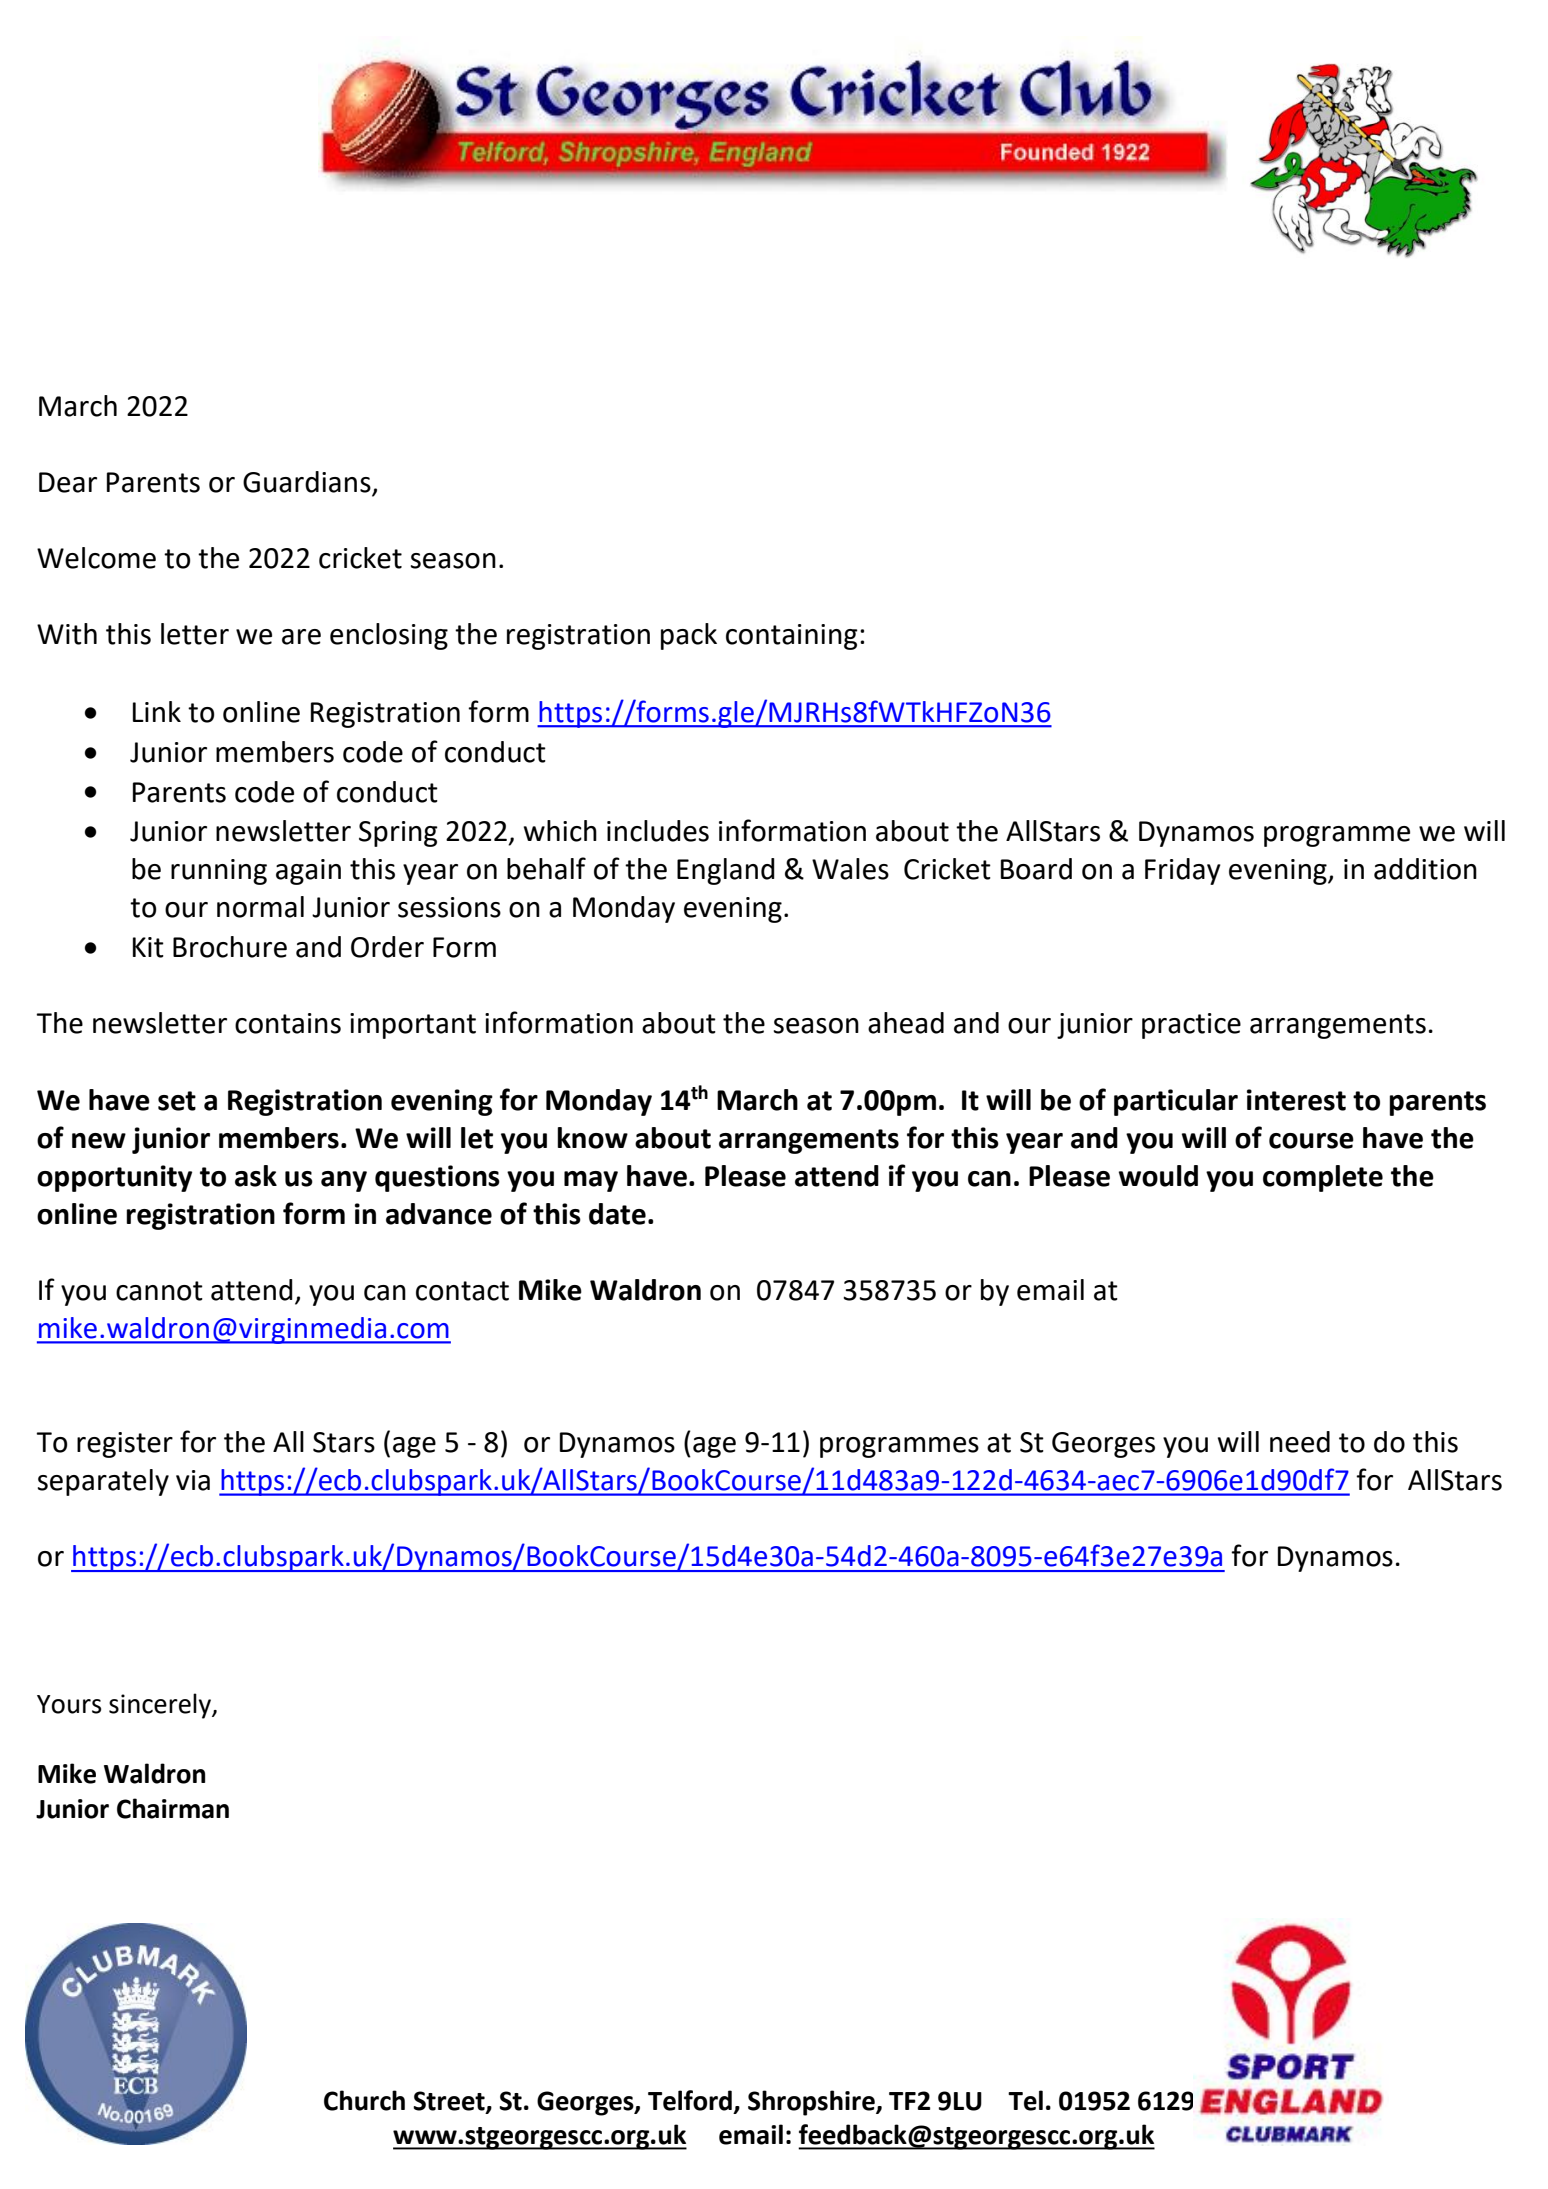 The image size is (1548, 2189). I want to click on contact, so click(462, 1291).
